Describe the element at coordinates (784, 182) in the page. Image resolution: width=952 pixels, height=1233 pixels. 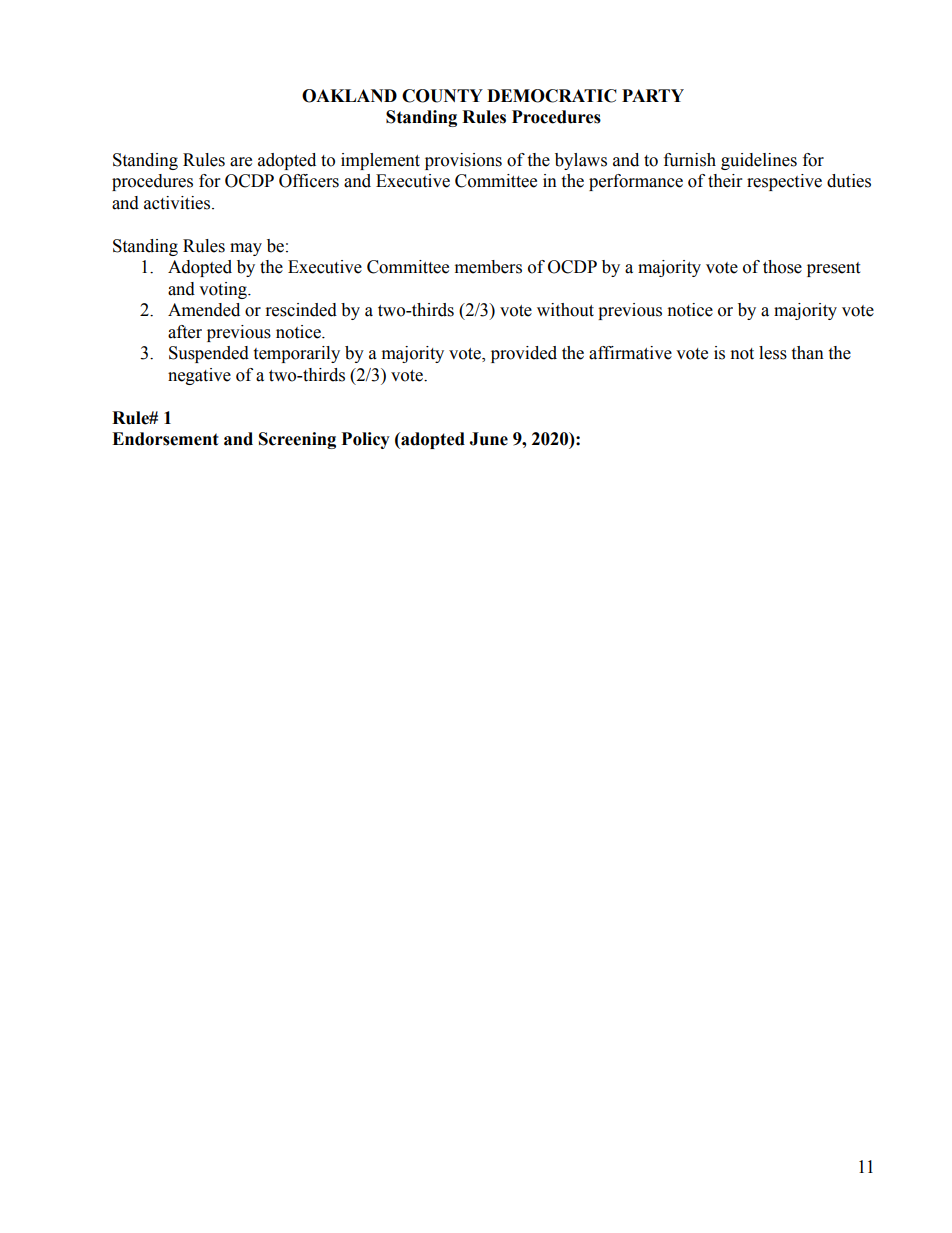
I see `respective` at that location.
